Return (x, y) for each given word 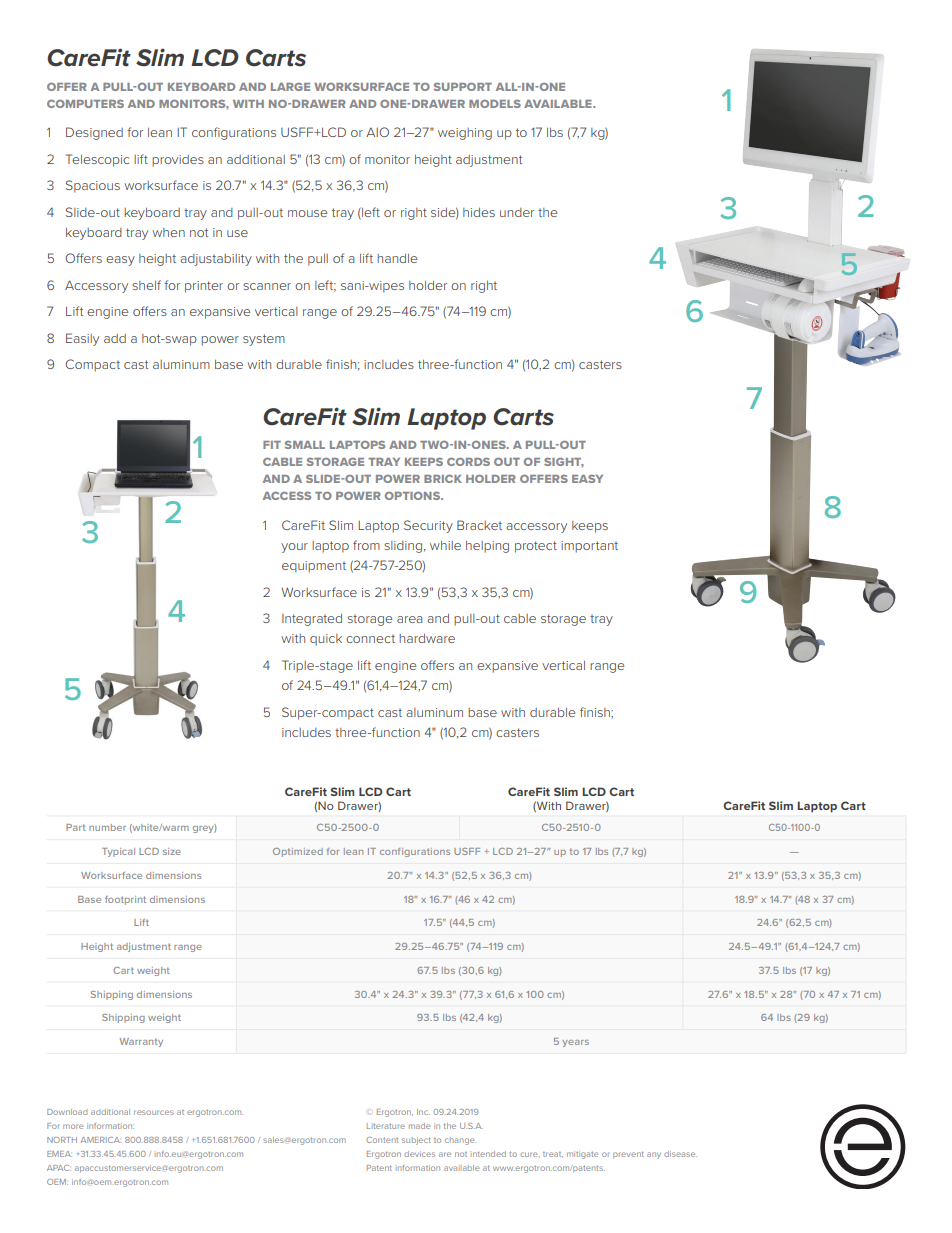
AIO (377, 132)
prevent (628, 1154)
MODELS (495, 104)
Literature (386, 1126)
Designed (94, 133)
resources (154, 1112)
